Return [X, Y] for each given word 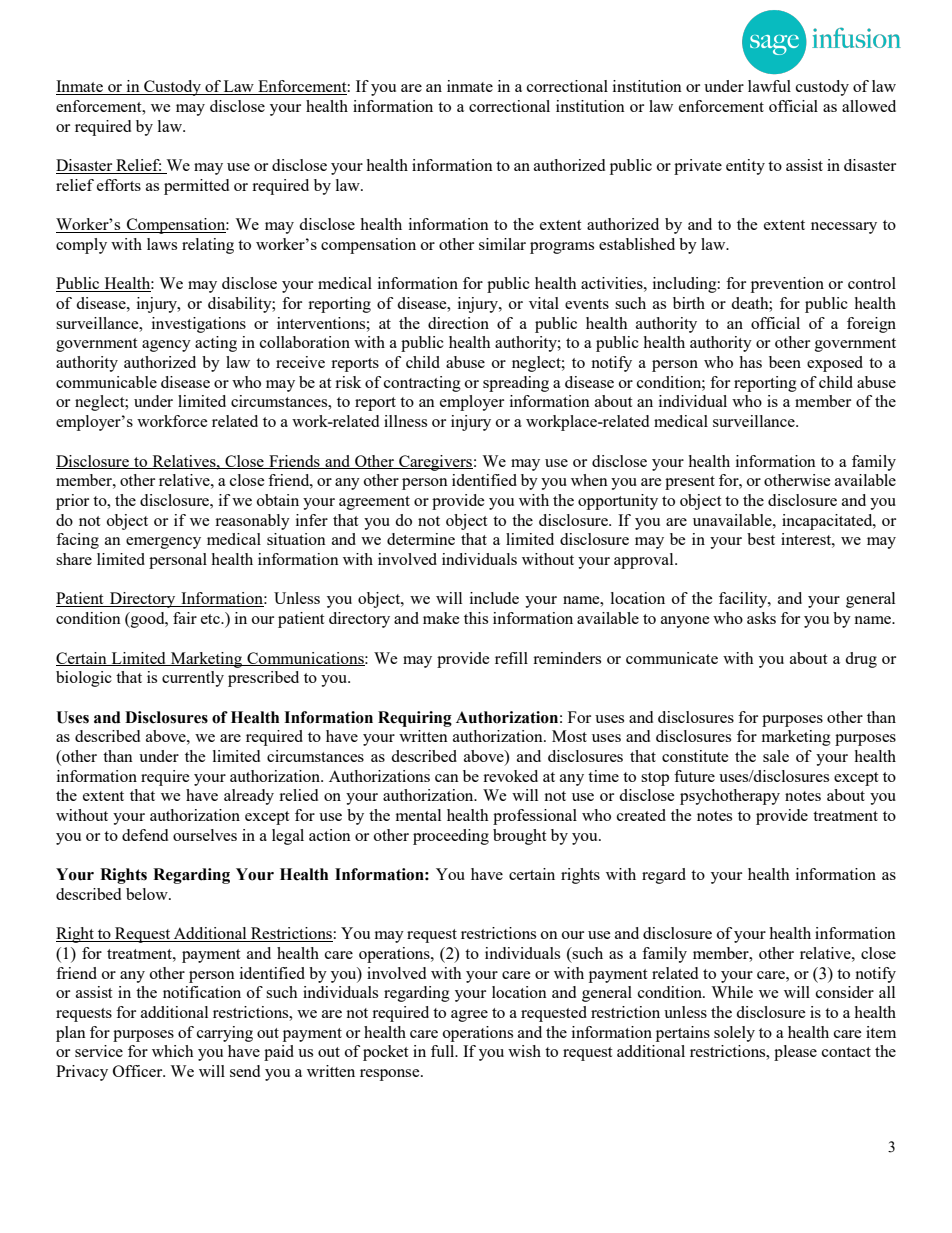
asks [761, 618]
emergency [163, 543]
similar [502, 244]
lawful [769, 86]
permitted [196, 187]
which [173, 1051]
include [494, 598]
